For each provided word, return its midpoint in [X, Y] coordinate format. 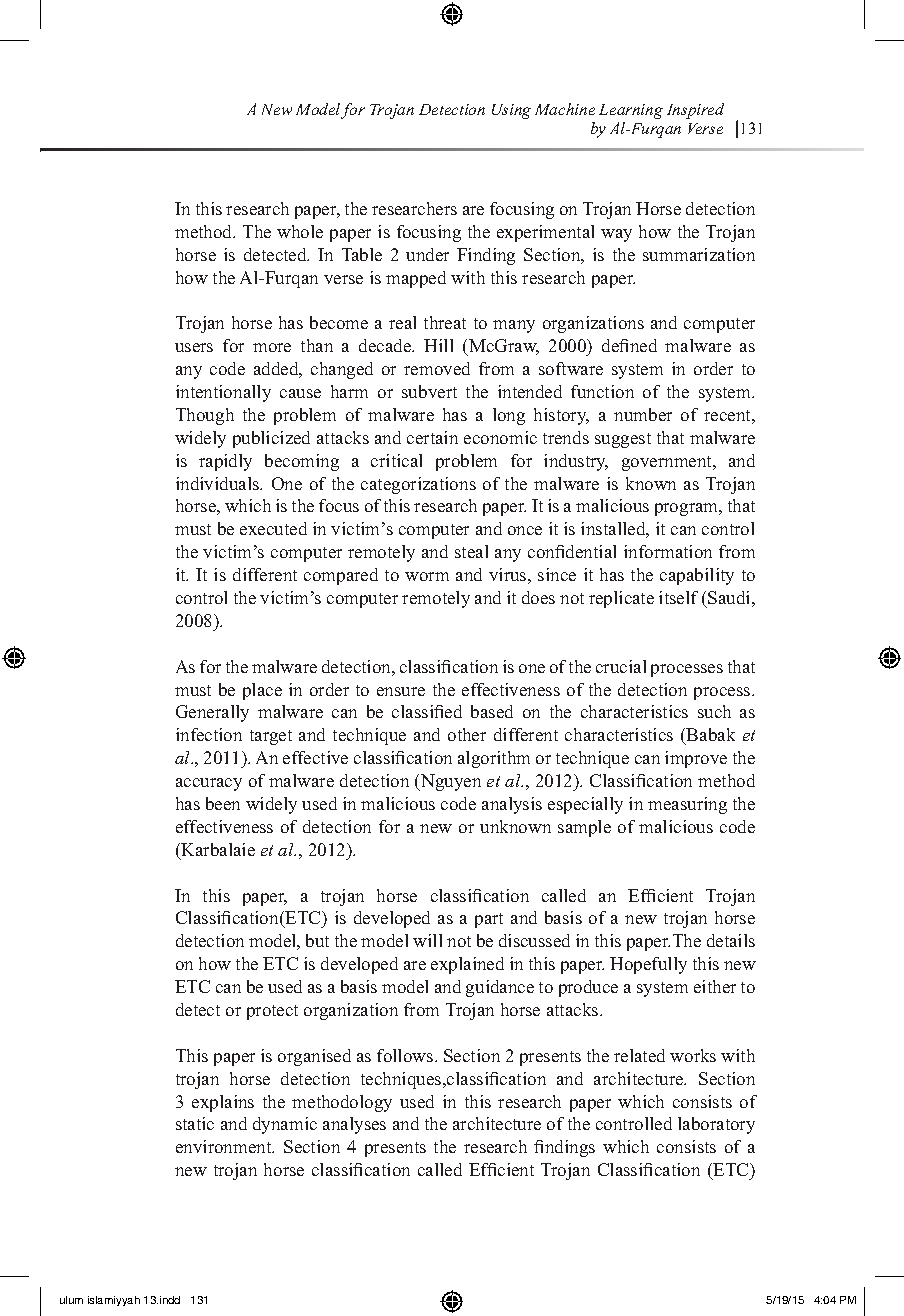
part [489, 920]
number [643, 414]
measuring [687, 805]
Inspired [695, 111]
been [223, 803]
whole [300, 231]
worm [427, 576]
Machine [565, 109]
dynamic [285, 1125]
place [262, 691]
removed [437, 368]
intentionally [223, 393]
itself [678, 597]
